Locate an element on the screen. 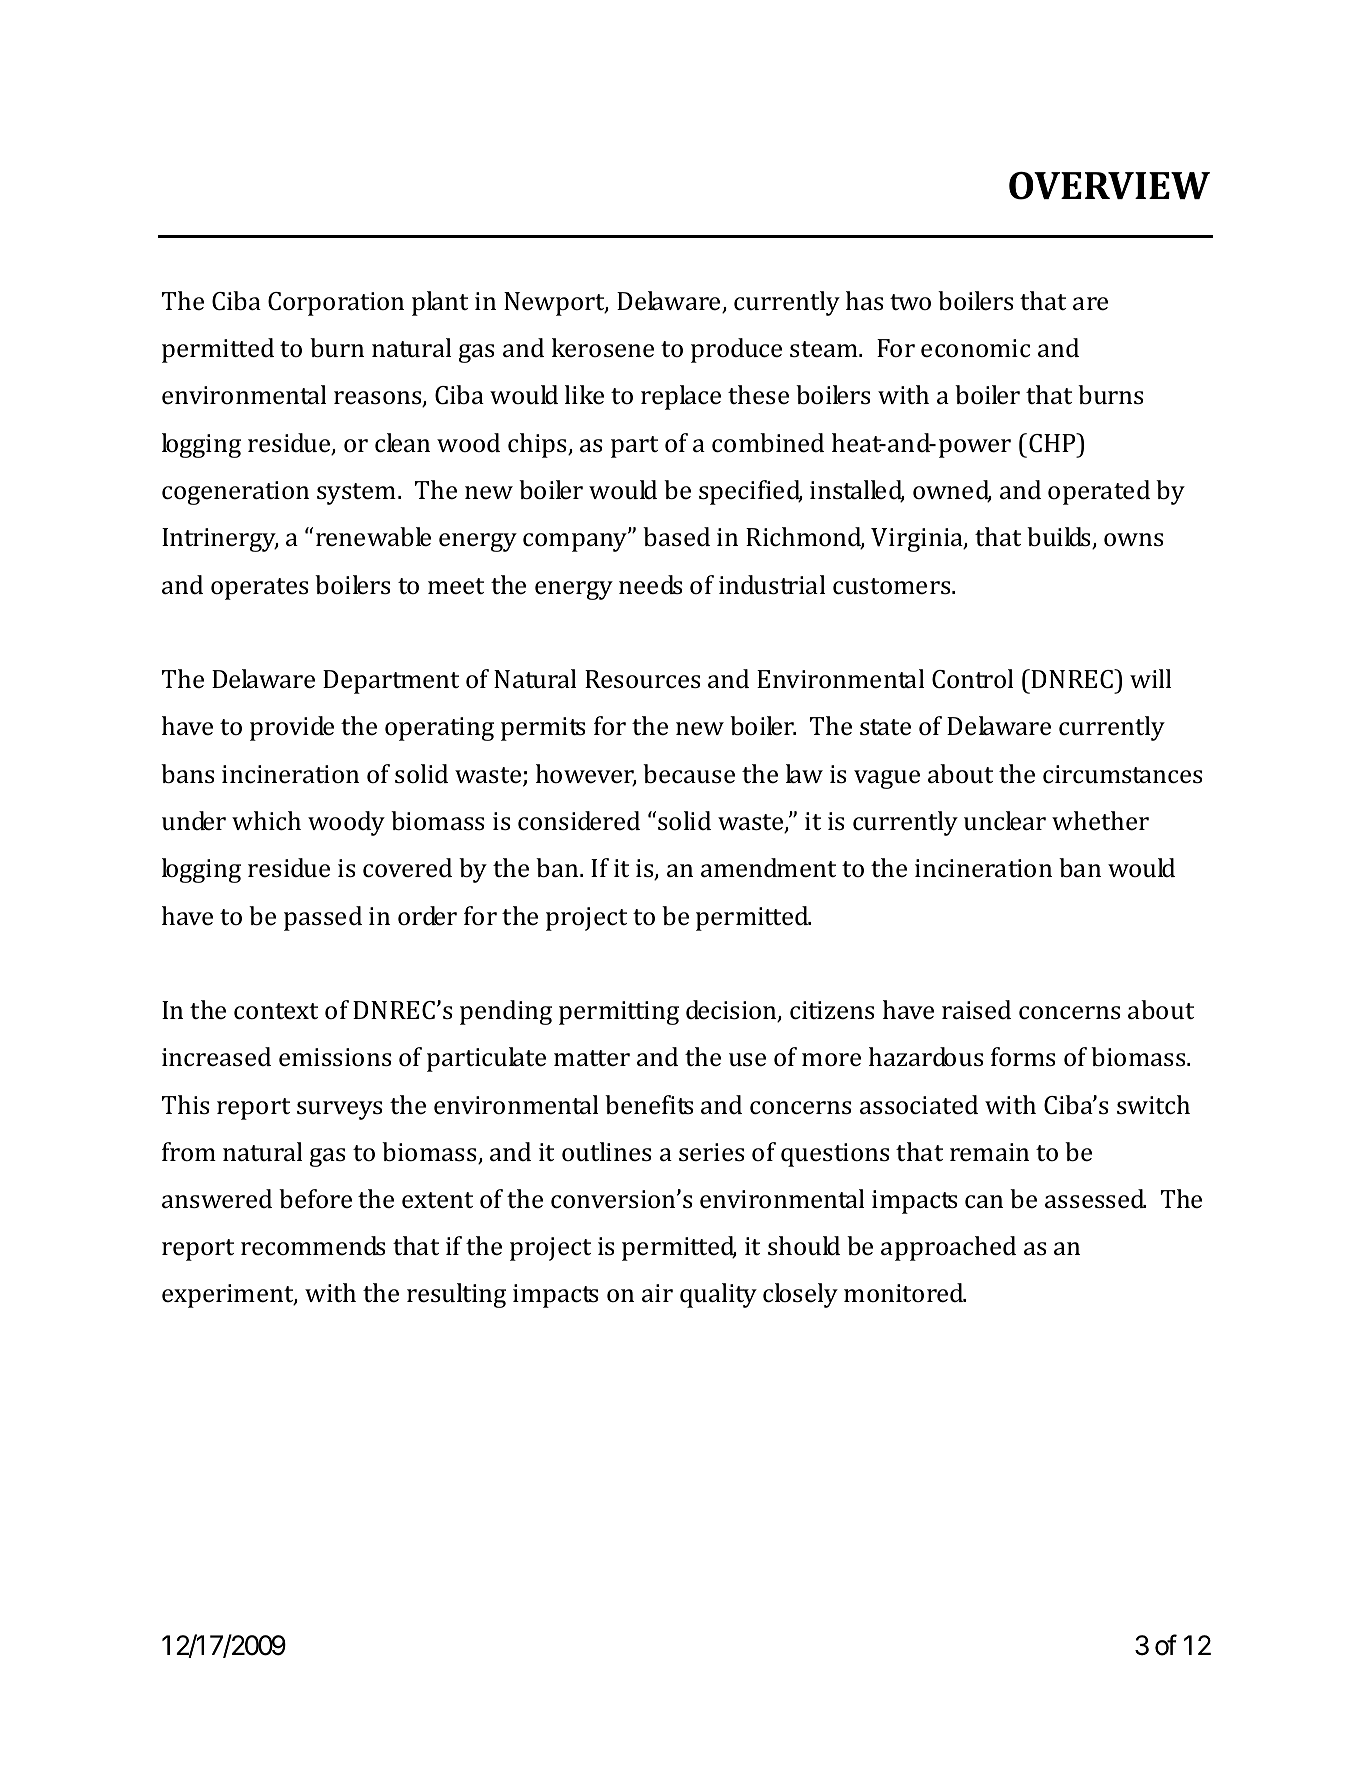  unclear is located at coordinates (1005, 821).
